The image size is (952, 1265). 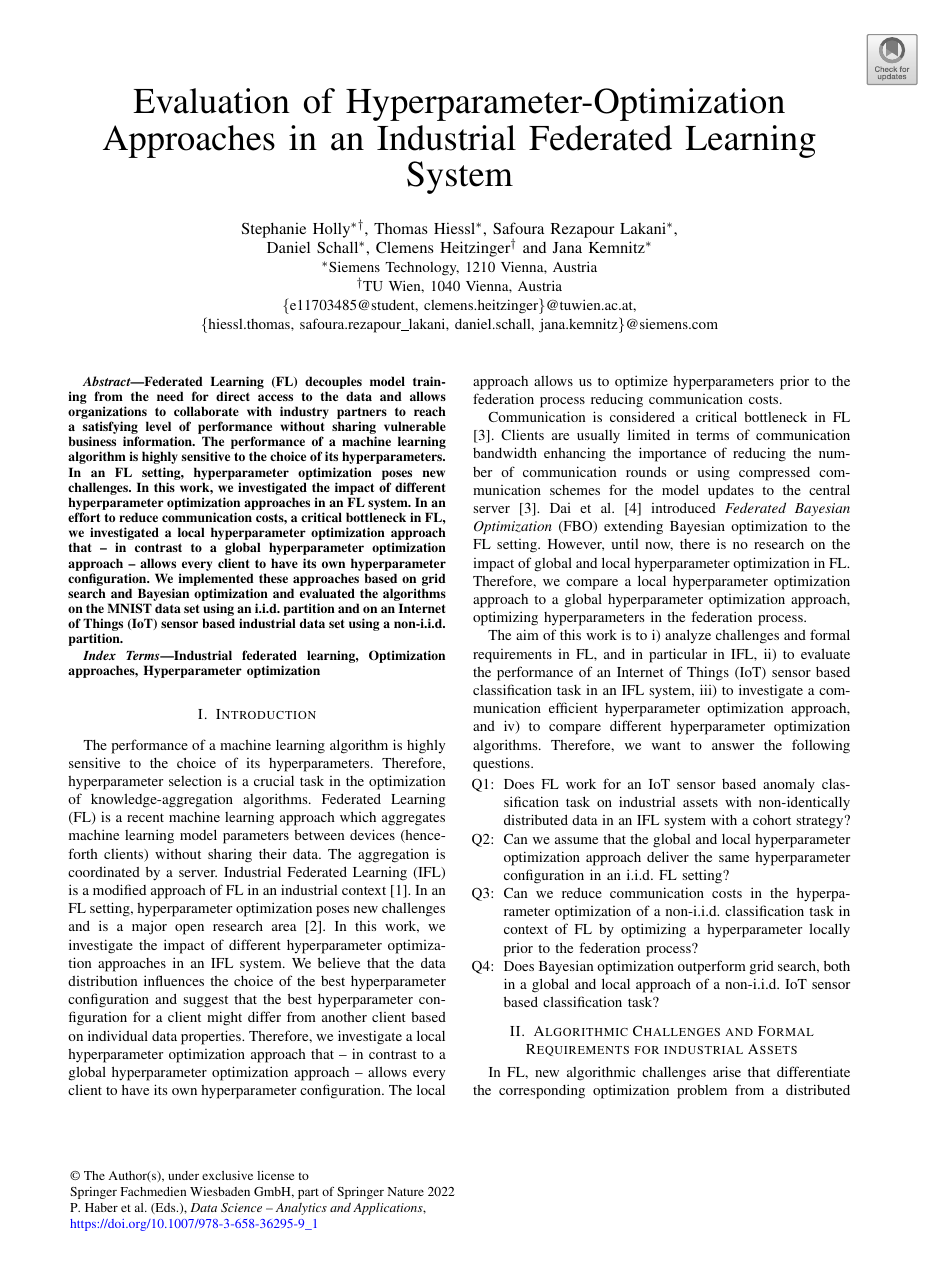 I want to click on Technology, so click(x=422, y=269).
